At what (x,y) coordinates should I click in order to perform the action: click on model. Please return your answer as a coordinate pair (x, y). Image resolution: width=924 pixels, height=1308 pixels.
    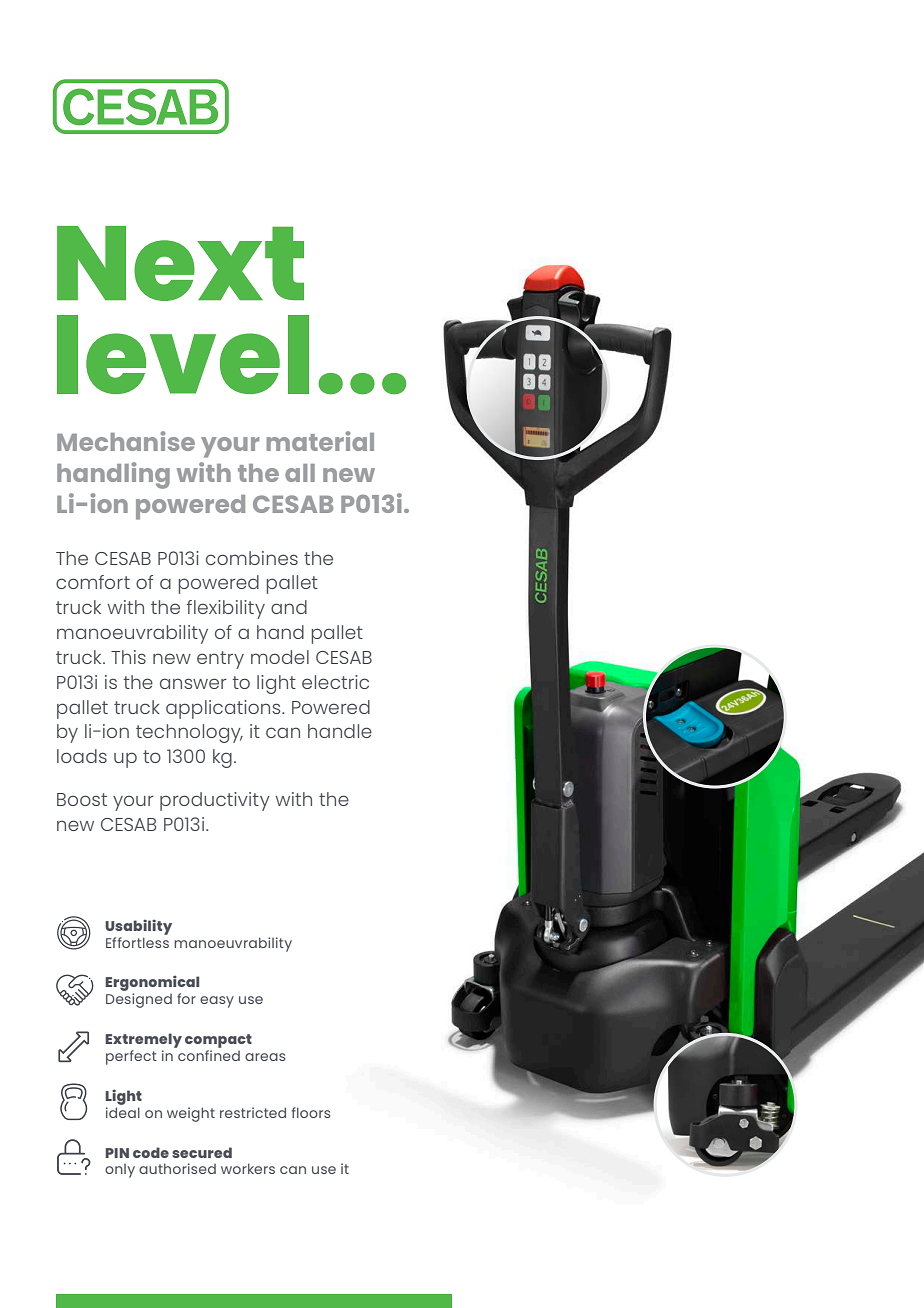
    Looking at the image, I should click on (280, 657).
